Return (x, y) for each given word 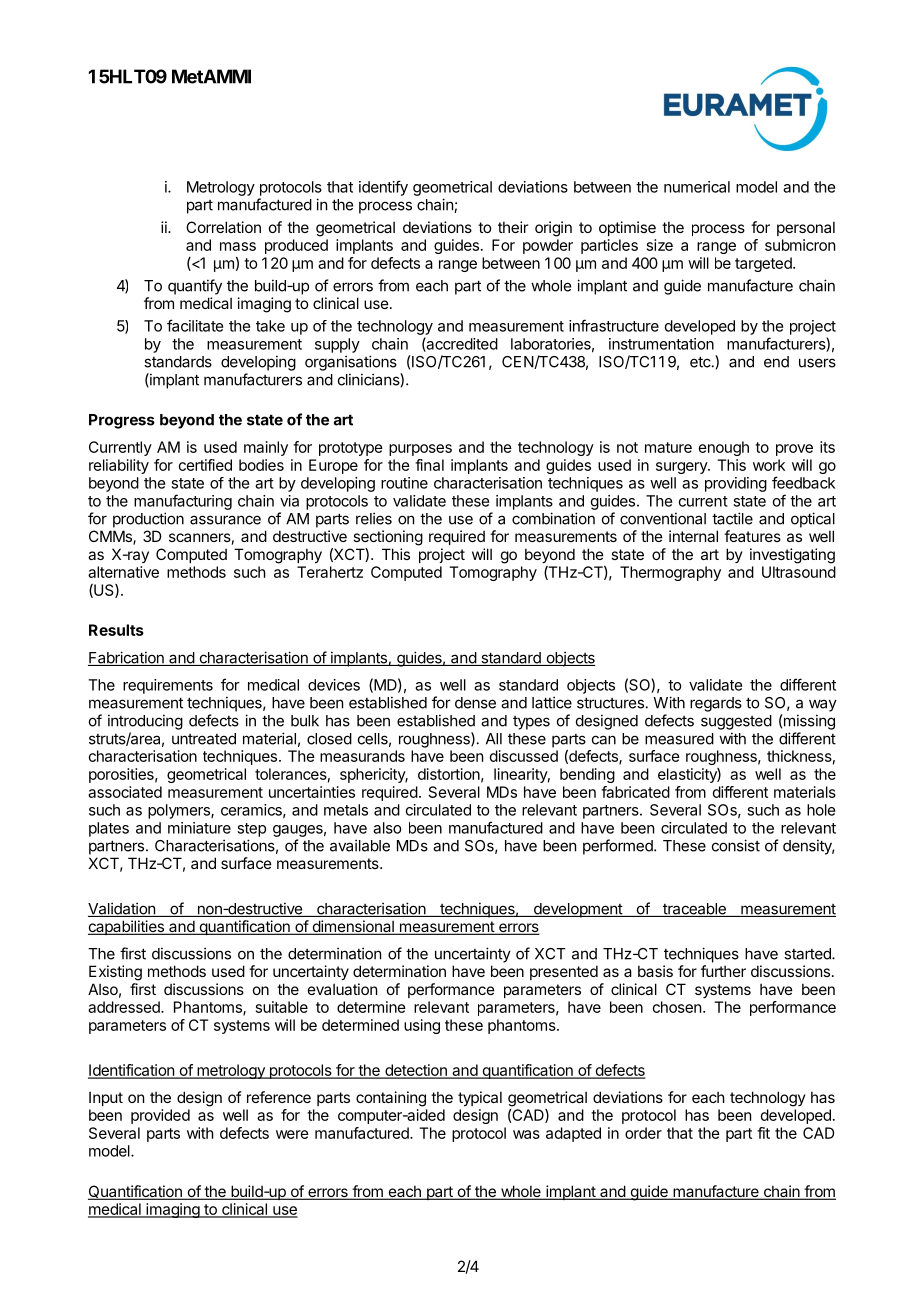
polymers (180, 811)
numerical (697, 187)
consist (736, 845)
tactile (732, 518)
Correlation (223, 227)
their (513, 227)
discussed (524, 756)
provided (160, 1116)
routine (404, 483)
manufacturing (183, 502)
